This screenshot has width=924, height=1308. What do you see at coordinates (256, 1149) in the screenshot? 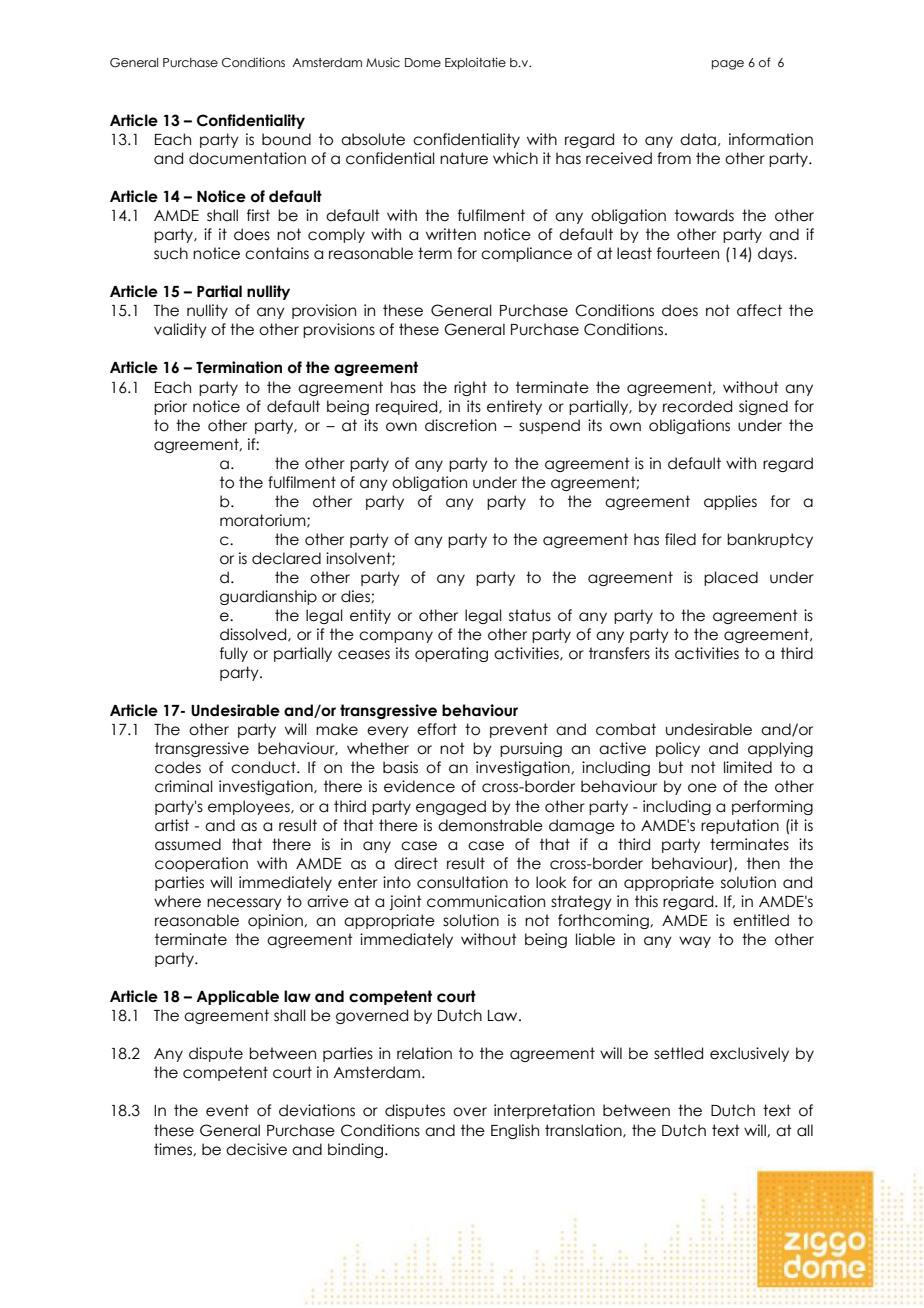
I see `decisive` at bounding box center [256, 1149].
